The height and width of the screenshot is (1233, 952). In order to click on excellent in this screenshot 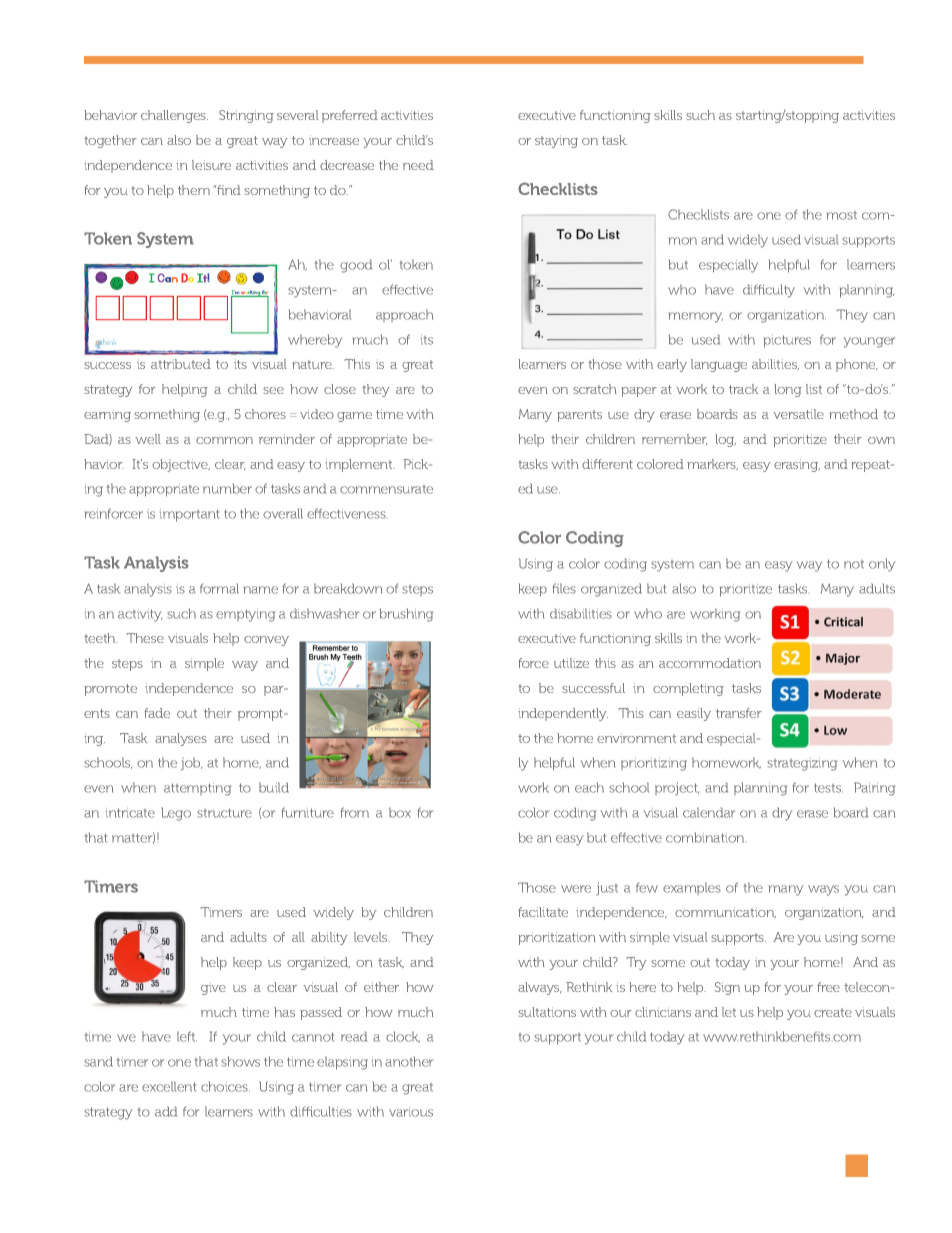, I will do `click(169, 1086)`.
